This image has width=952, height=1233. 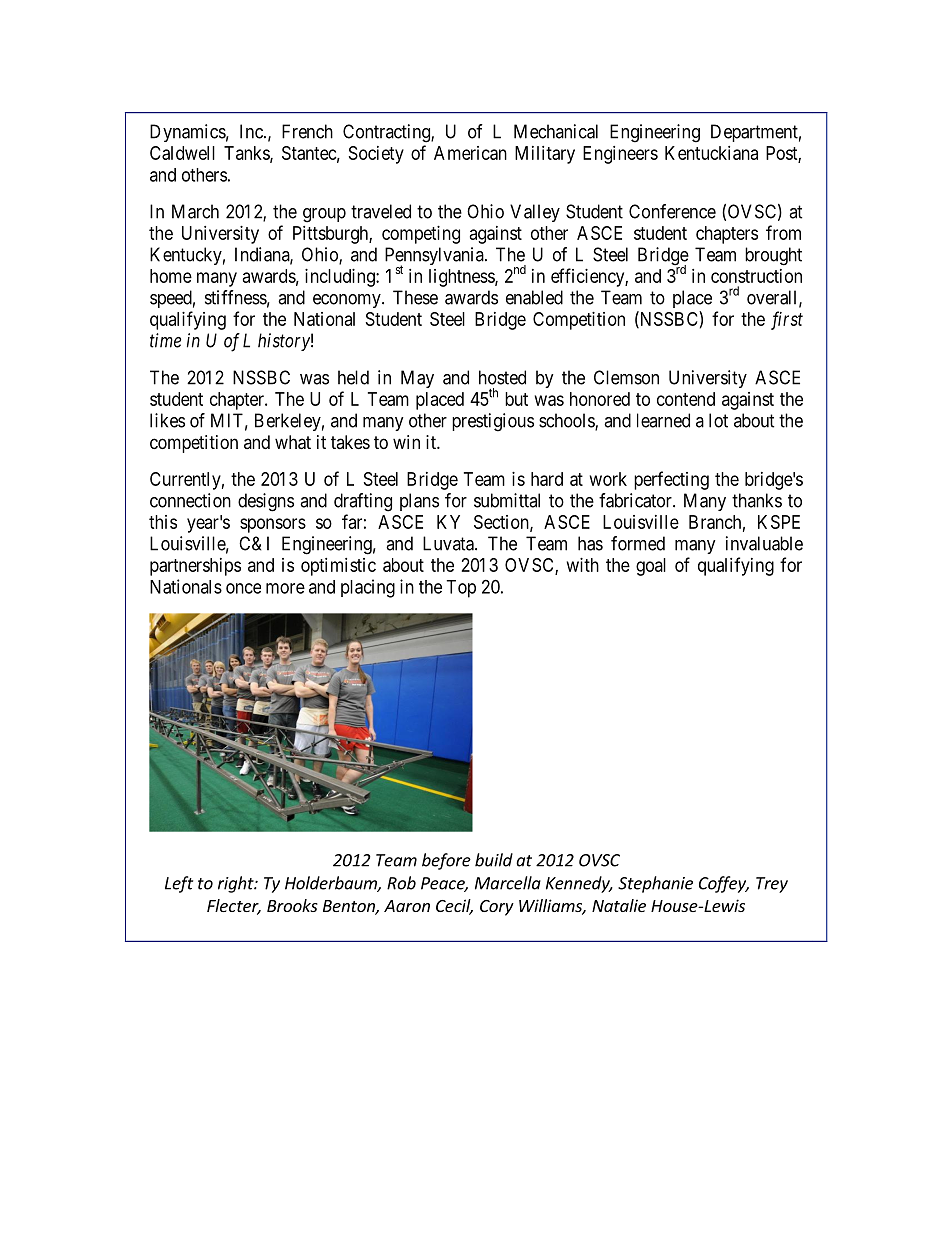 I want to click on sponsors, so click(x=273, y=525).
